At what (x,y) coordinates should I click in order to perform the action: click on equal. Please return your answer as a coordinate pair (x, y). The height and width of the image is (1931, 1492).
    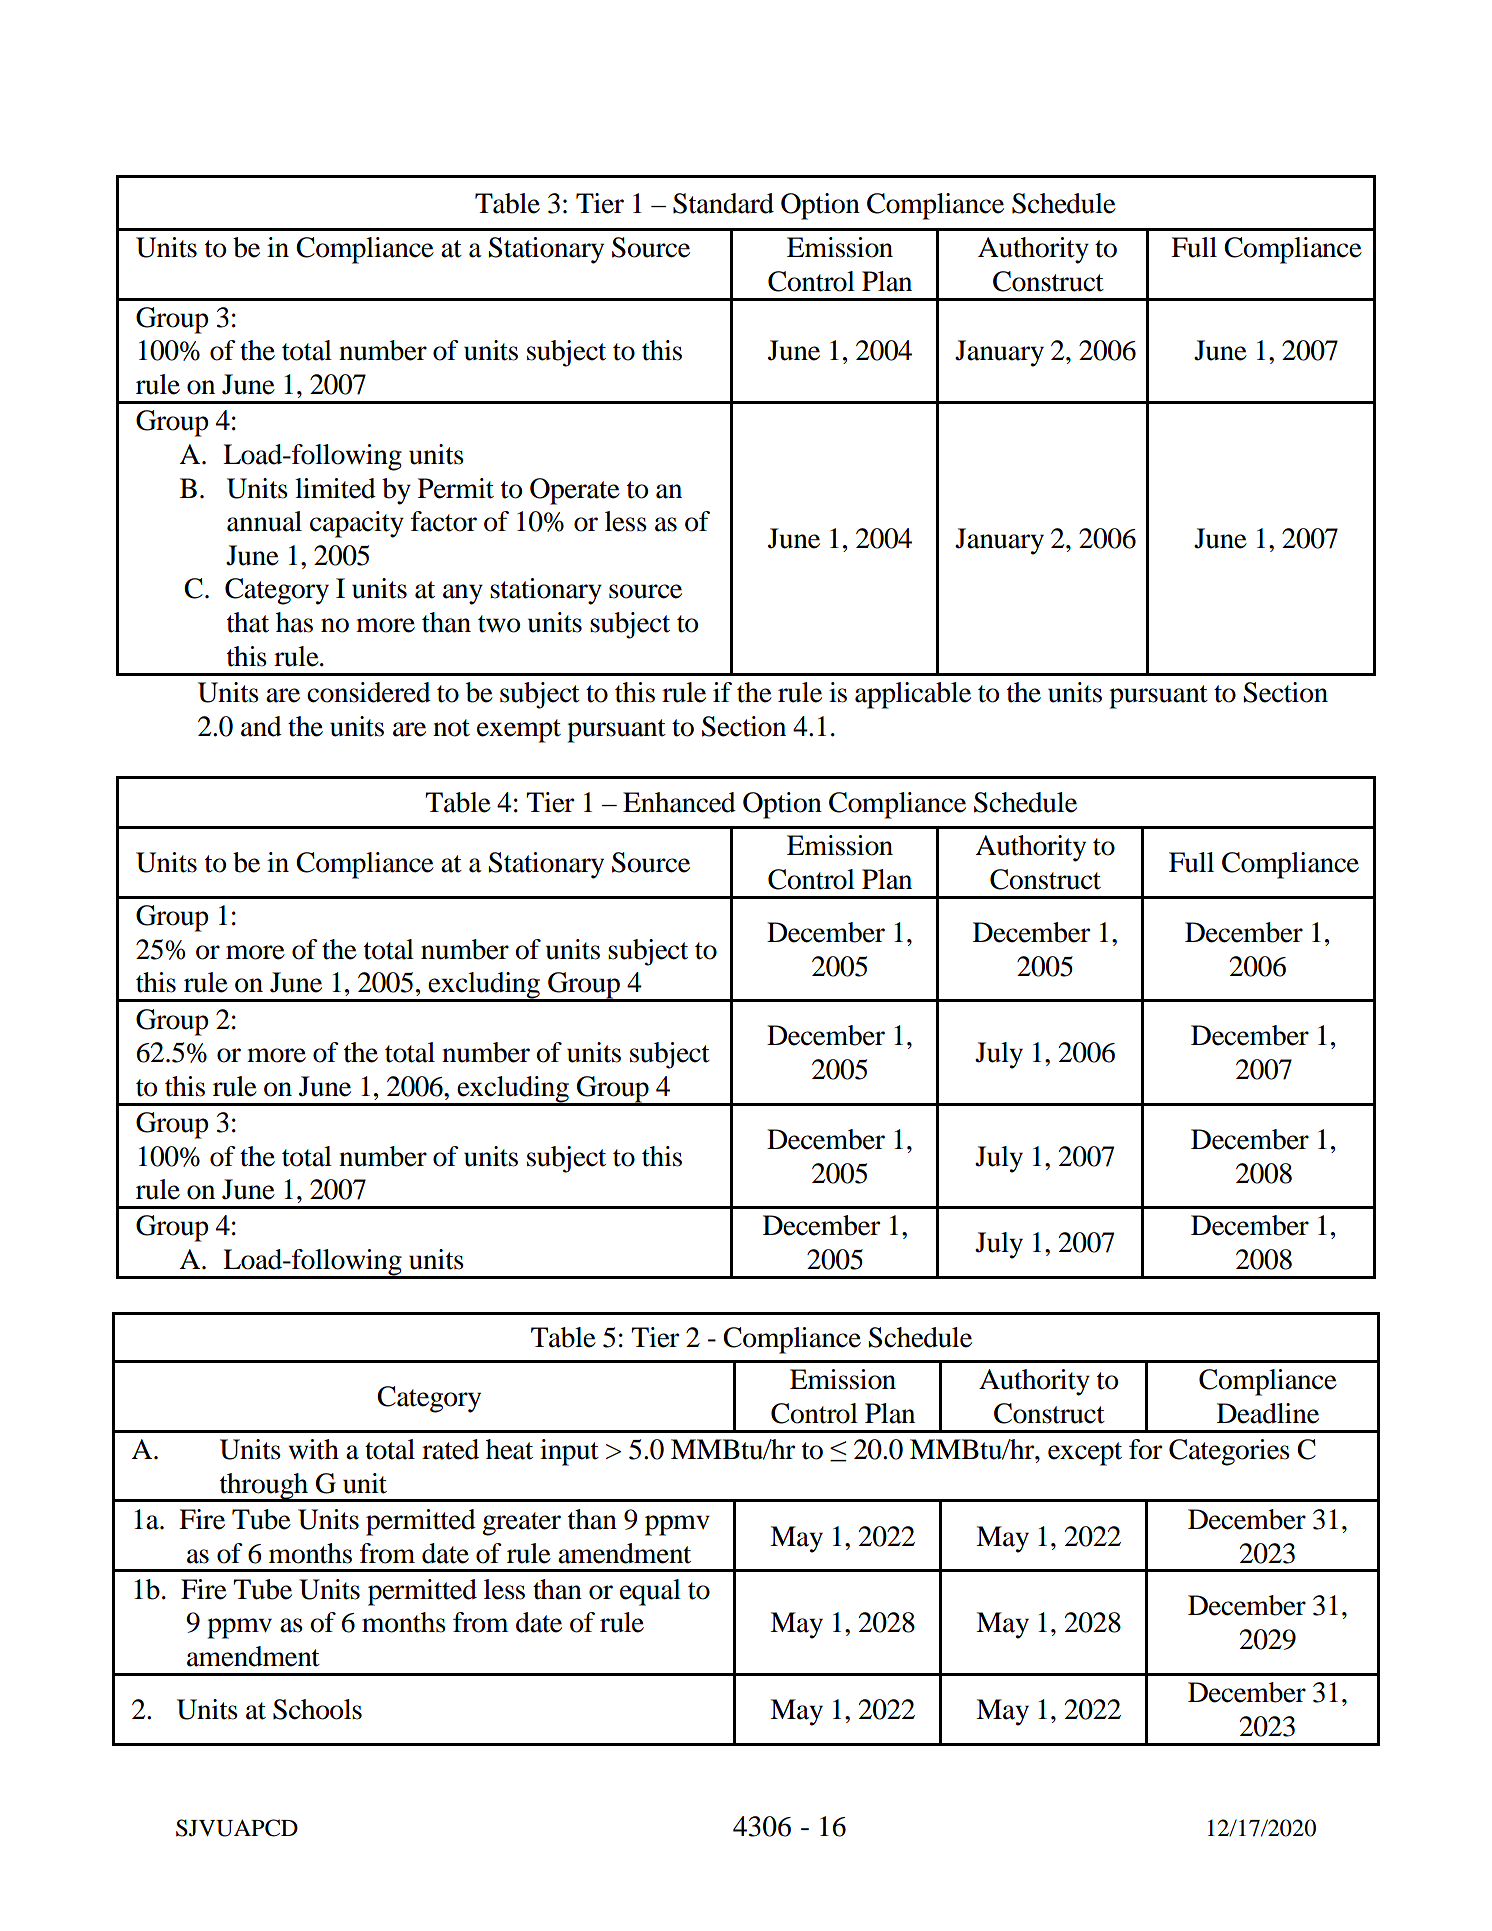
    Looking at the image, I should click on (650, 1592).
